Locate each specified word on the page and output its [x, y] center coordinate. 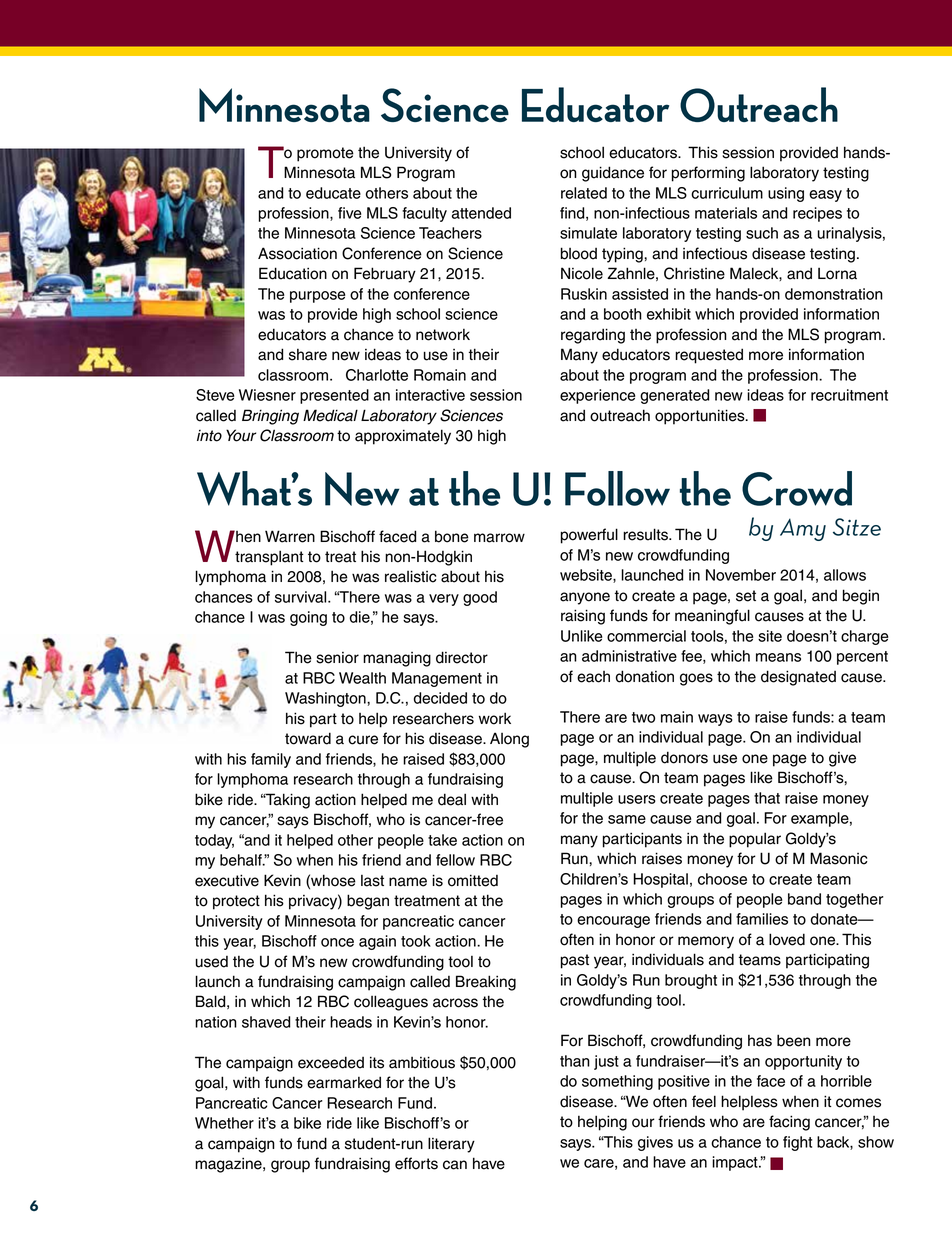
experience [597, 396]
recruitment [849, 395]
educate [333, 193]
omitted [473, 880]
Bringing [270, 417]
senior [337, 658]
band [804, 899]
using [786, 194]
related [584, 193]
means [778, 657]
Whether [224, 1123]
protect [236, 902]
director [462, 657]
